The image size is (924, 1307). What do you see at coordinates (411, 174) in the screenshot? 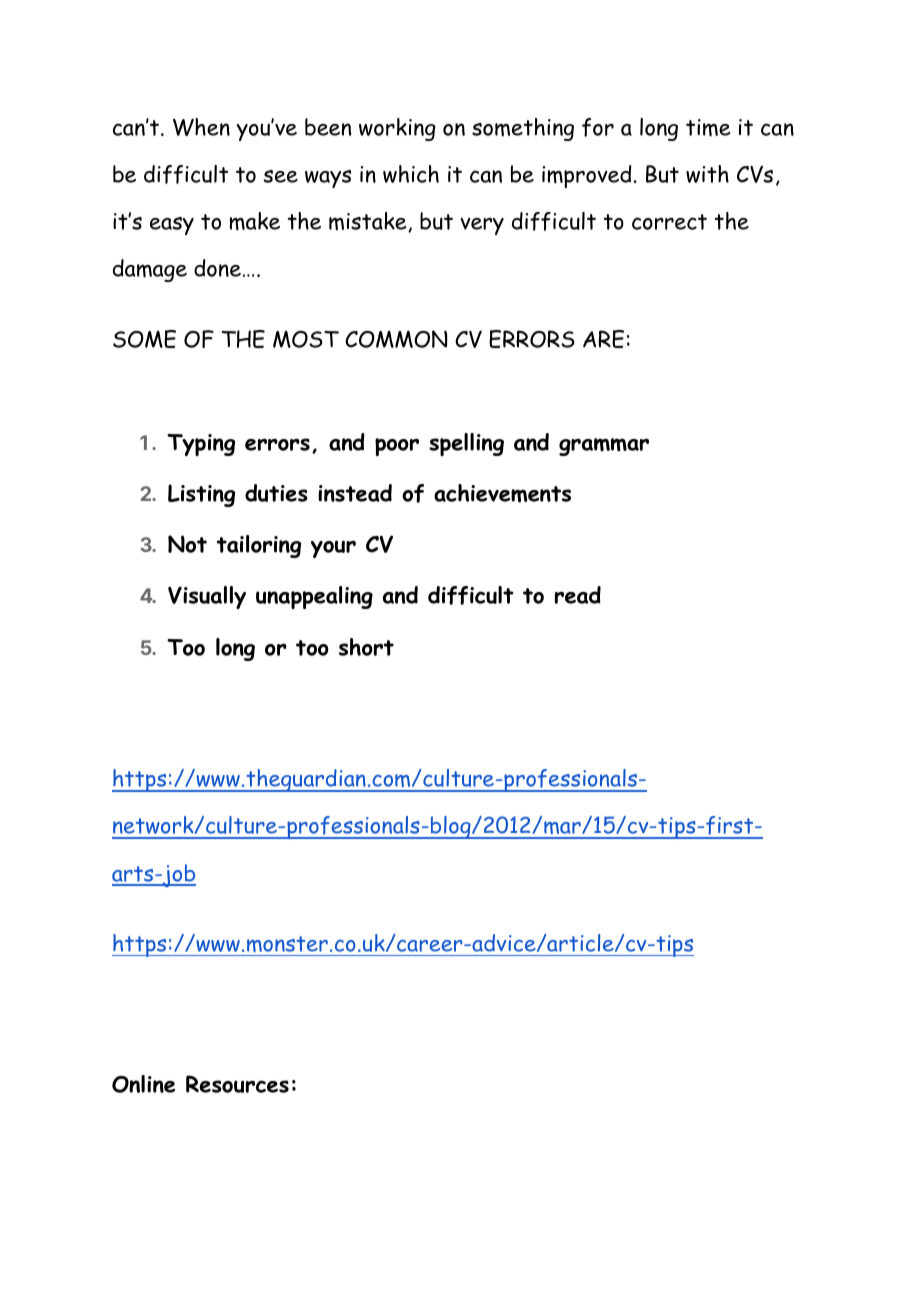
I see `which` at bounding box center [411, 174].
